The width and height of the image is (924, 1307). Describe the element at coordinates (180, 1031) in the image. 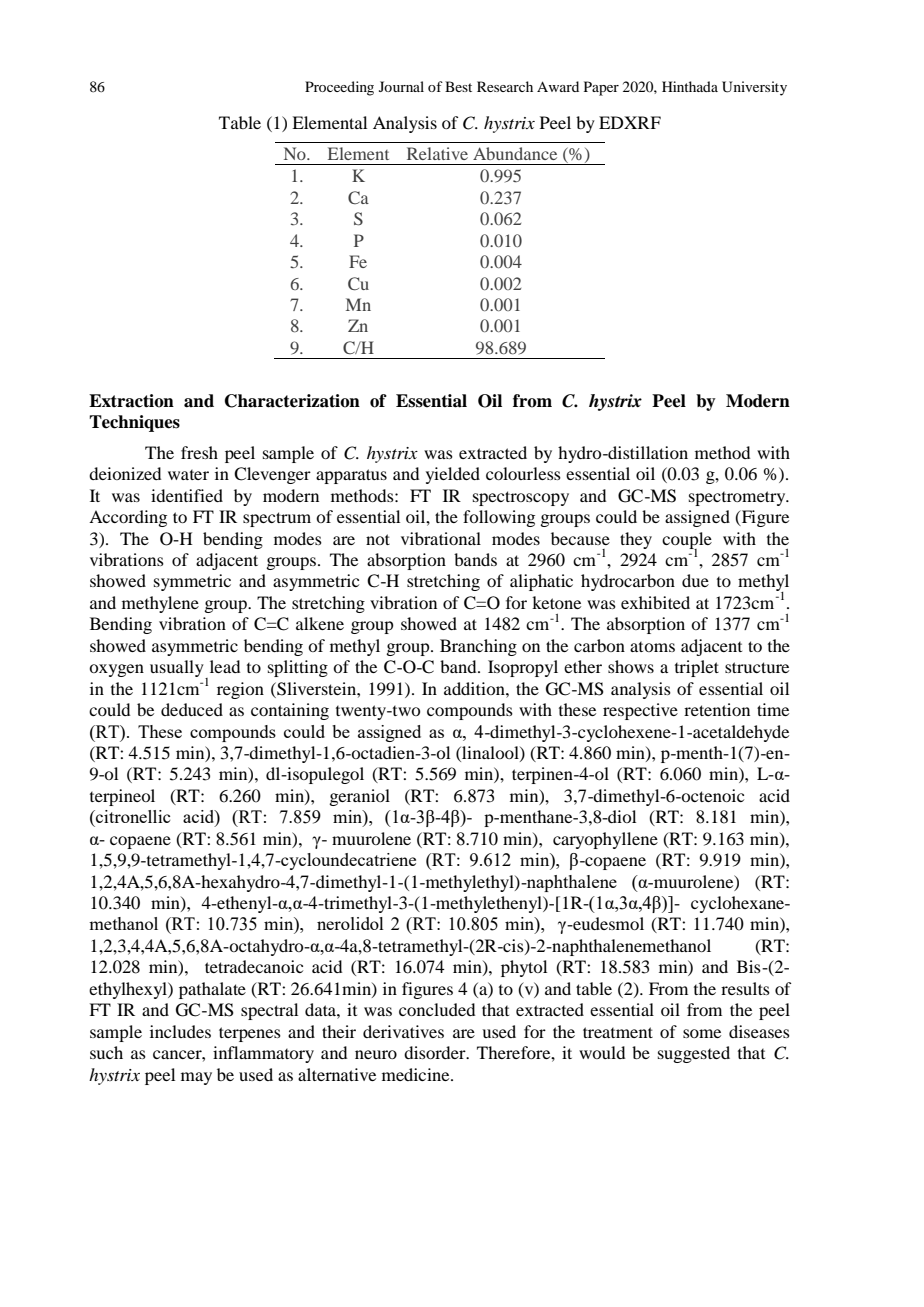

I see `includes` at that location.
